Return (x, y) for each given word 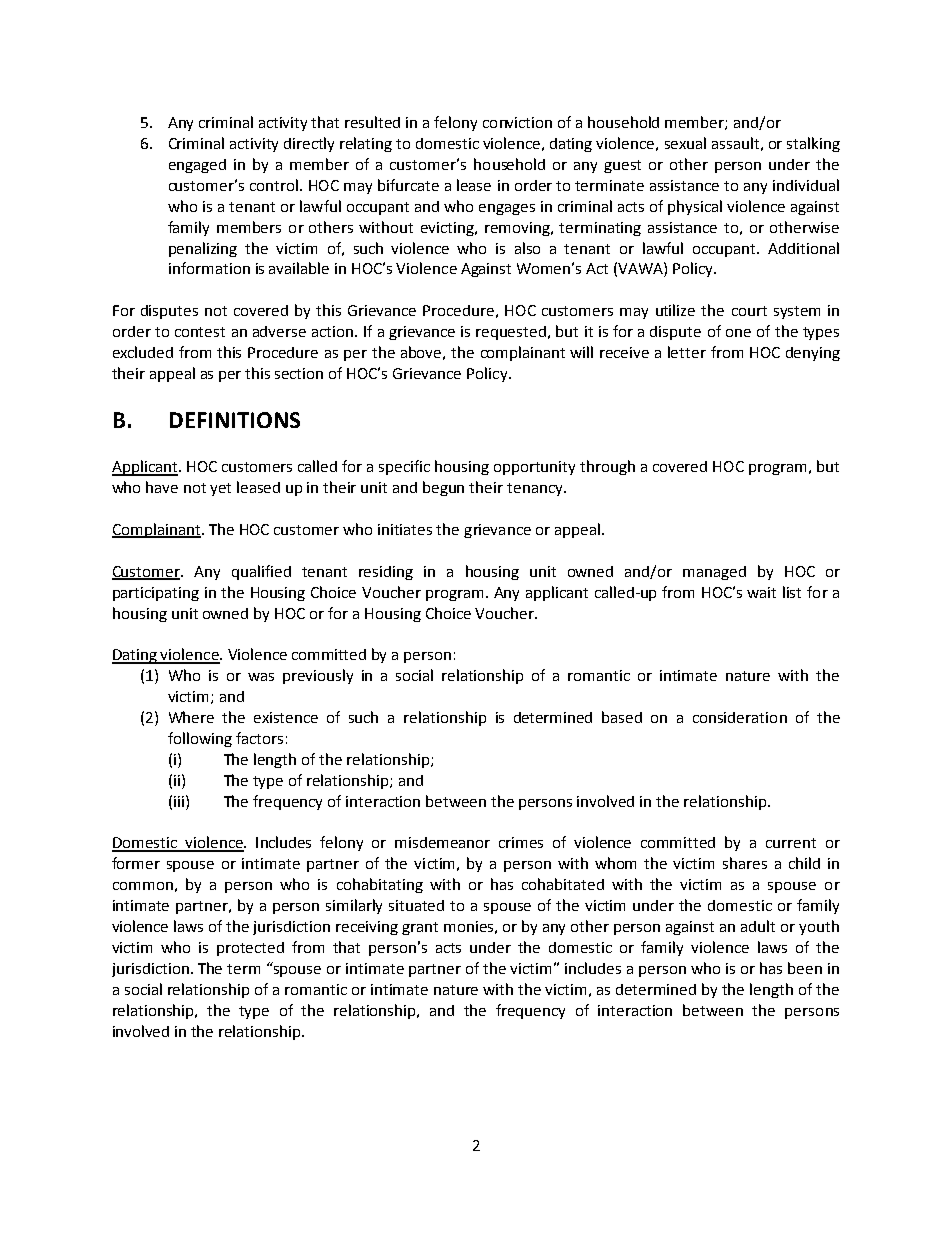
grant (420, 928)
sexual (685, 143)
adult (758, 926)
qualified (261, 572)
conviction (517, 122)
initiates (405, 529)
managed (714, 573)
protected (250, 949)
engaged (197, 166)
